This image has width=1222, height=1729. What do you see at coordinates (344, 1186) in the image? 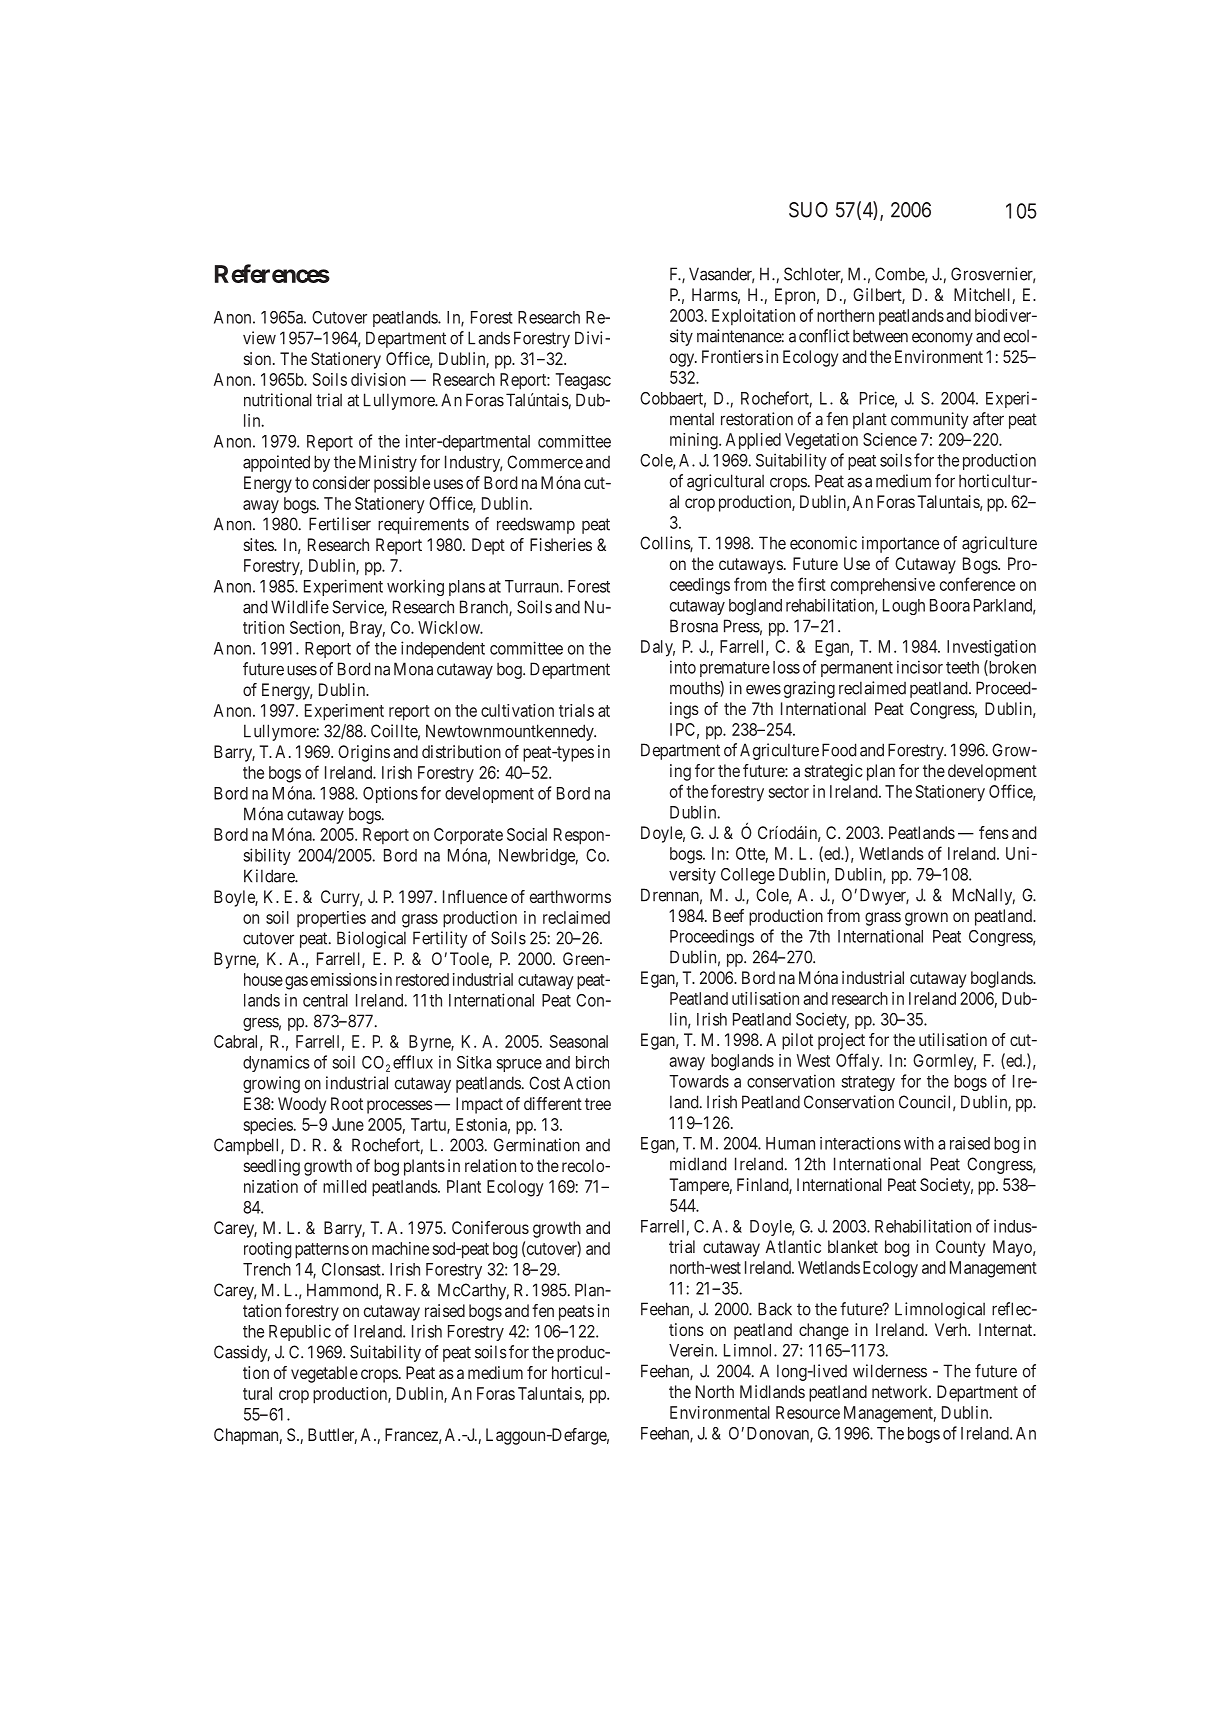
I see `milled` at bounding box center [344, 1186].
